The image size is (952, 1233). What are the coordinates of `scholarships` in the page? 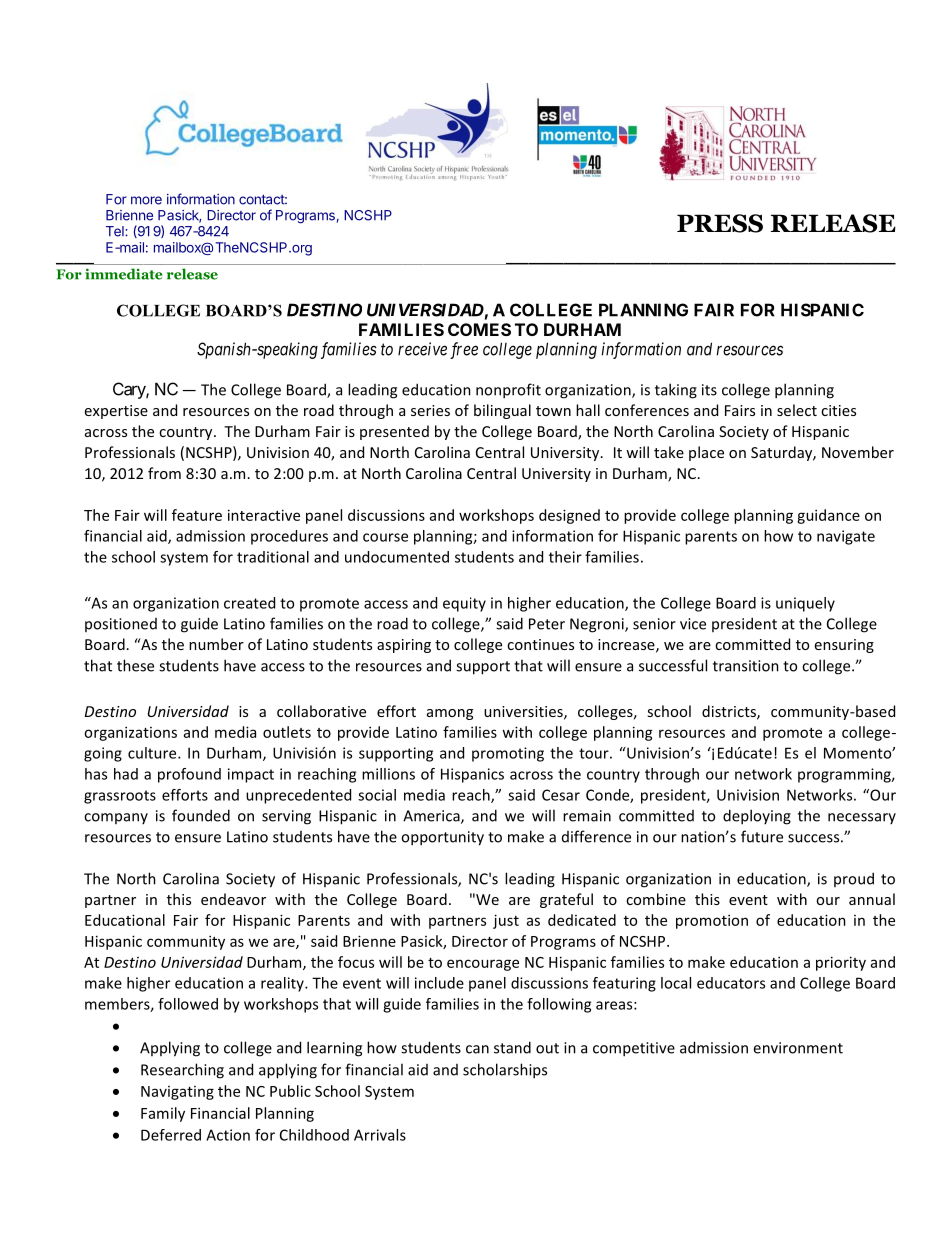 It's located at (505, 1071).
